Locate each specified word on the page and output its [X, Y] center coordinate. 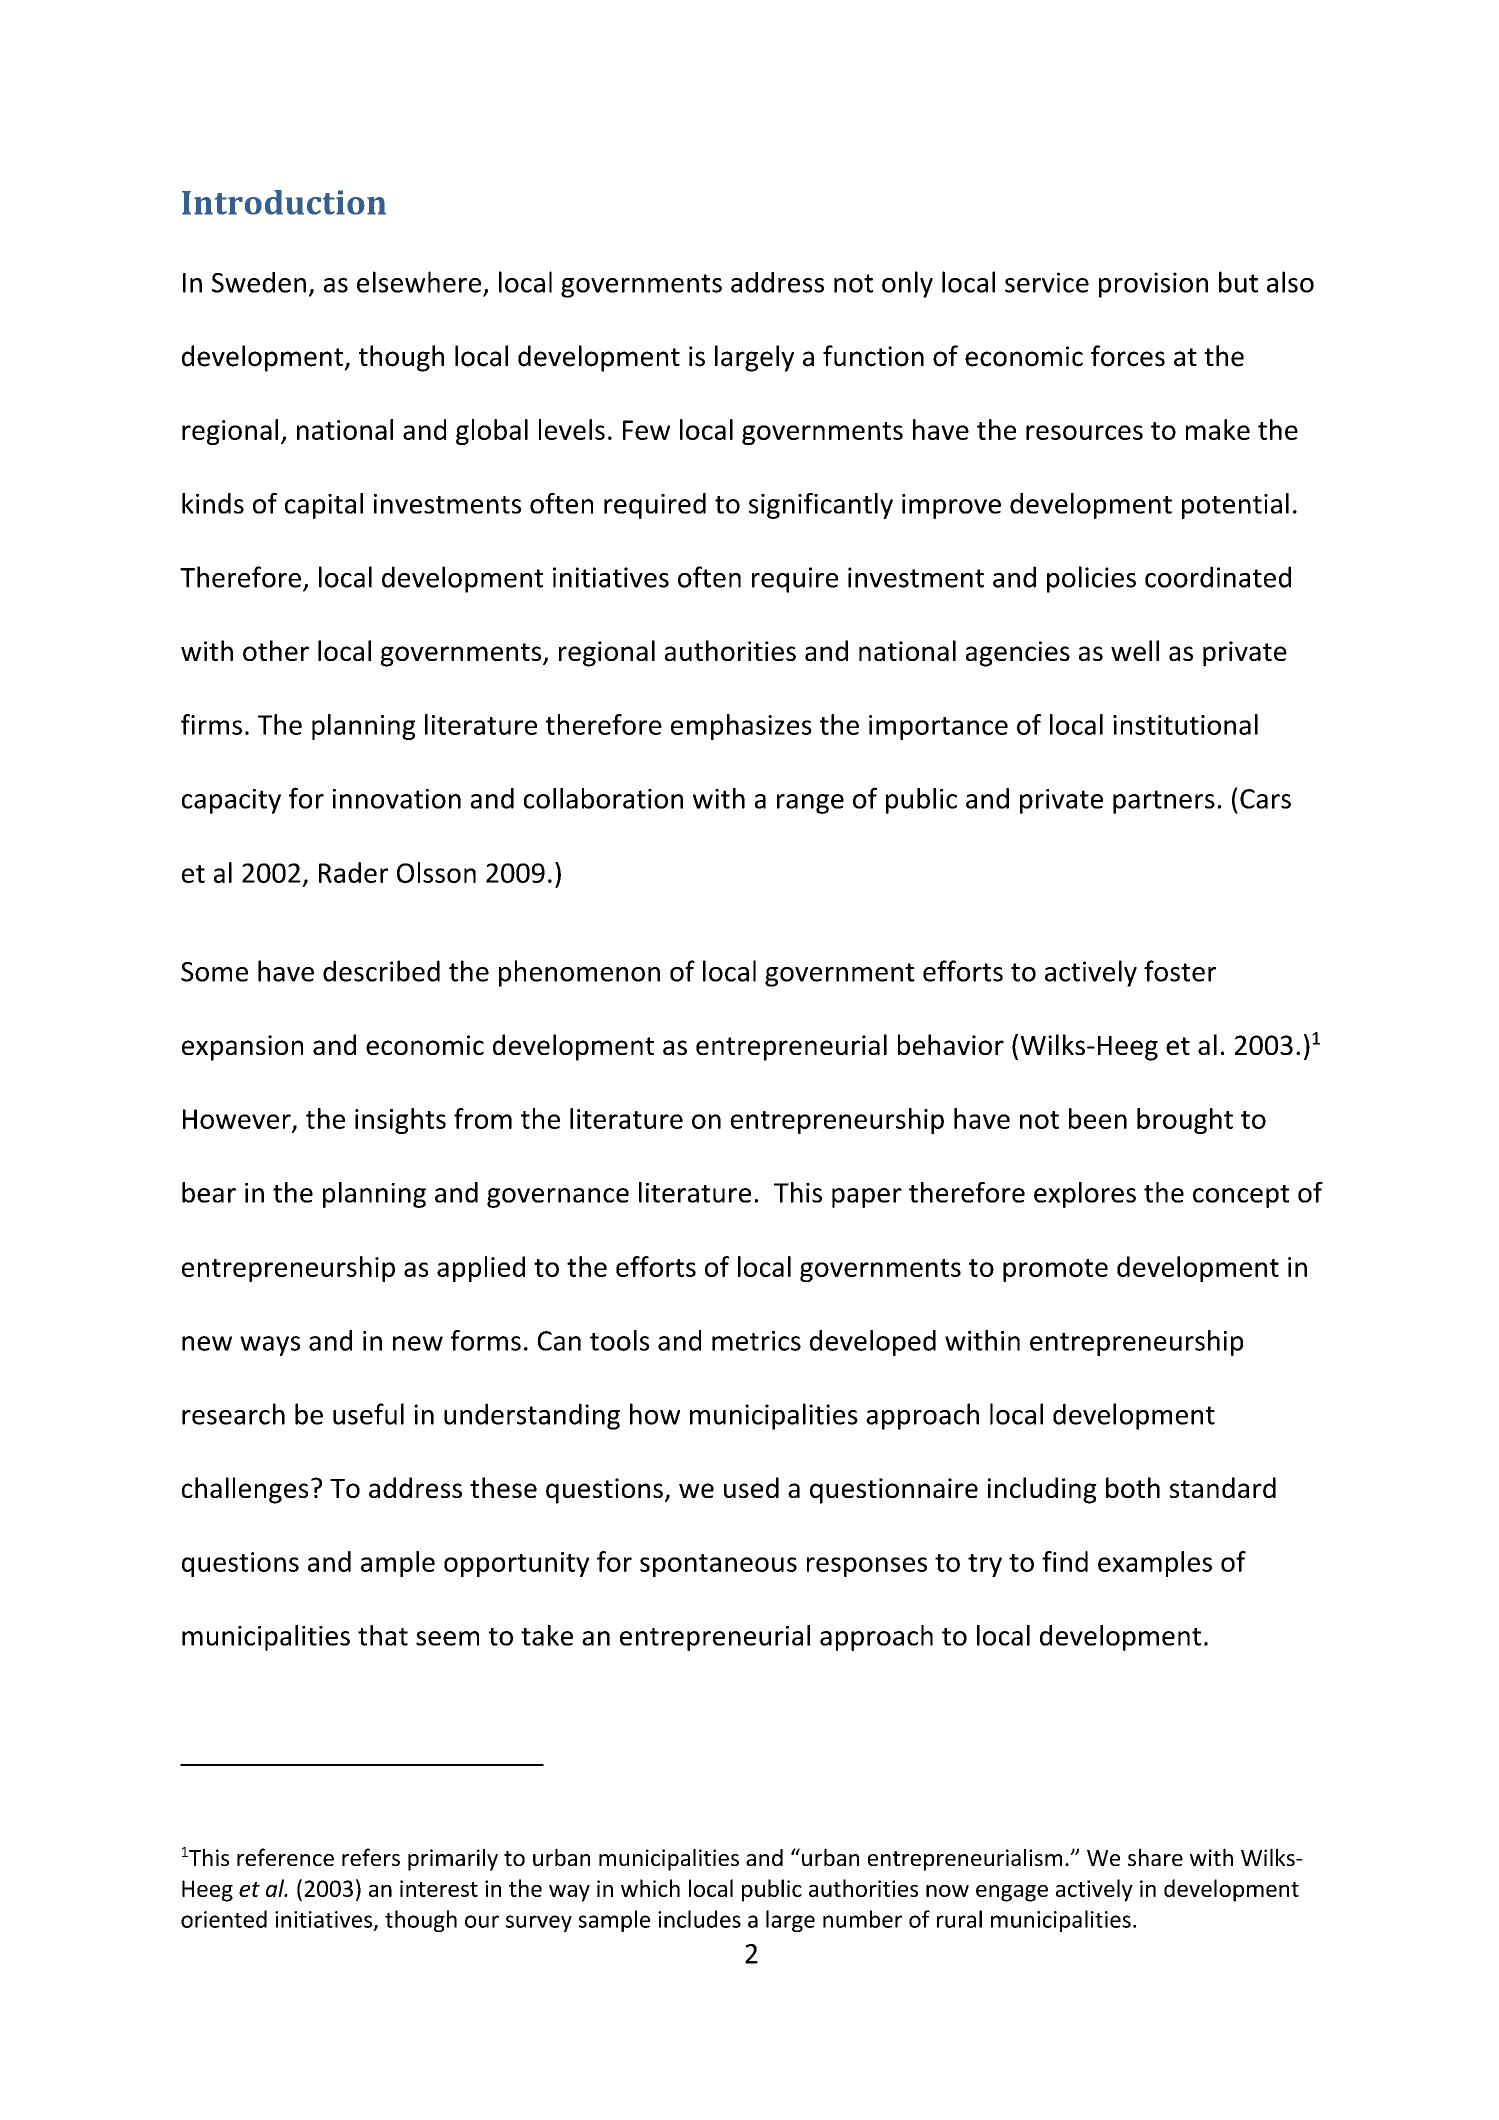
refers [371, 1857]
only [907, 284]
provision [1153, 285]
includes [699, 1919]
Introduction [284, 202]
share [1155, 1857]
